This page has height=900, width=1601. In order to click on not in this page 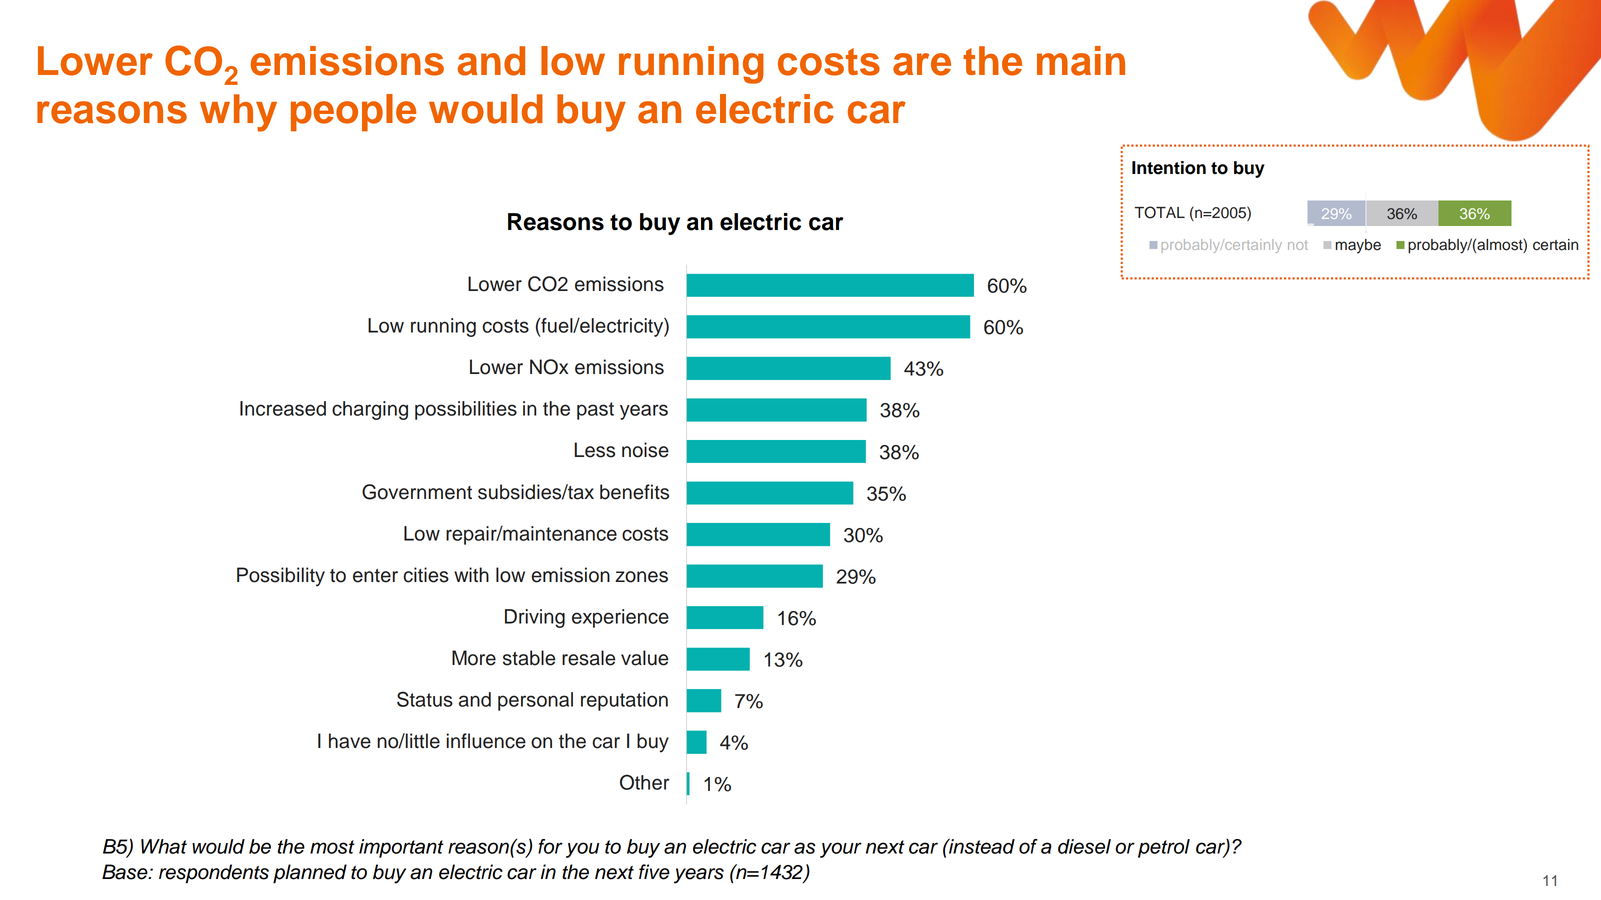, I will do `click(1298, 245)`.
